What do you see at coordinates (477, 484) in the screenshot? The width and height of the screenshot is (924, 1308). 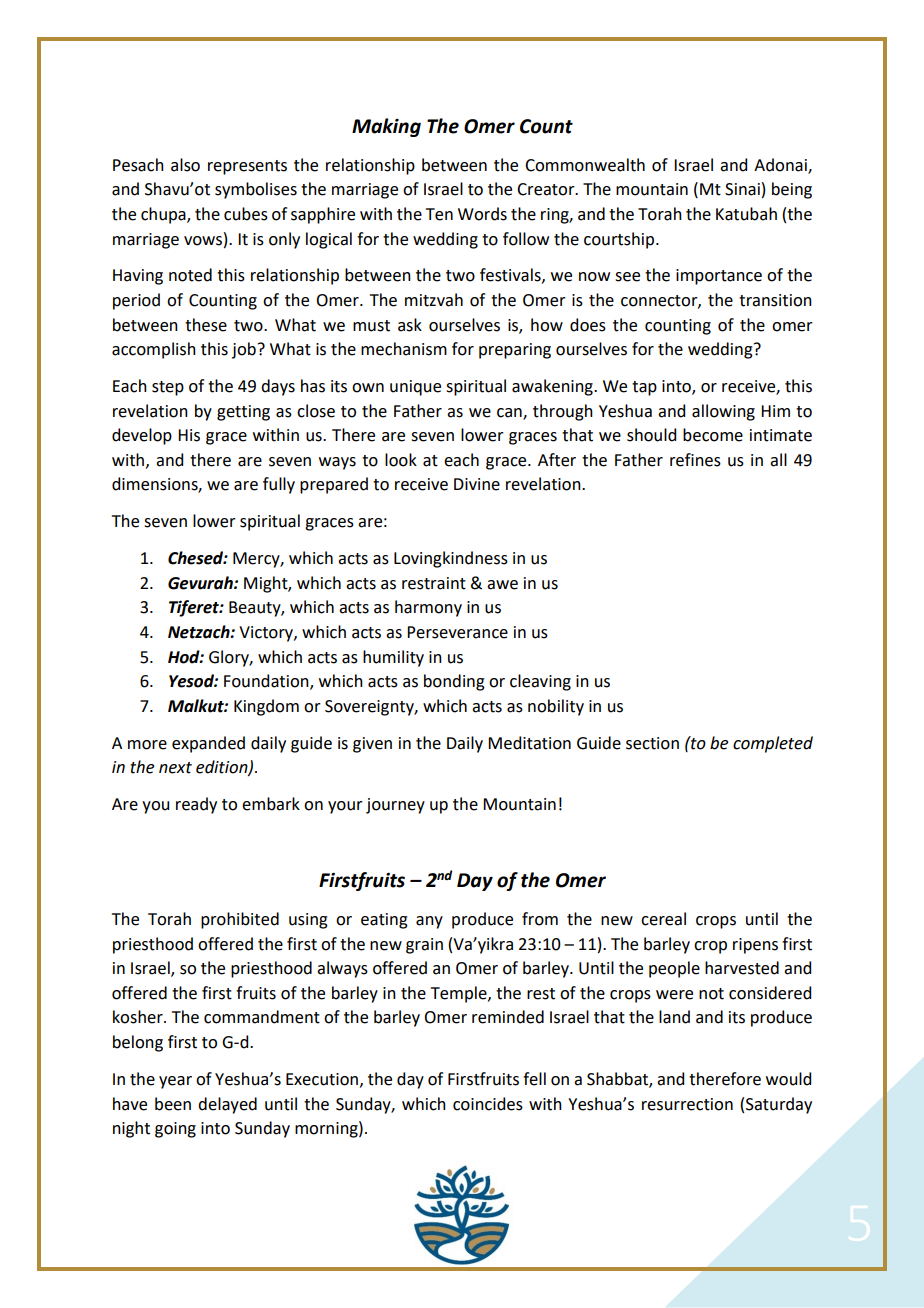 I see `Divine` at bounding box center [477, 484].
